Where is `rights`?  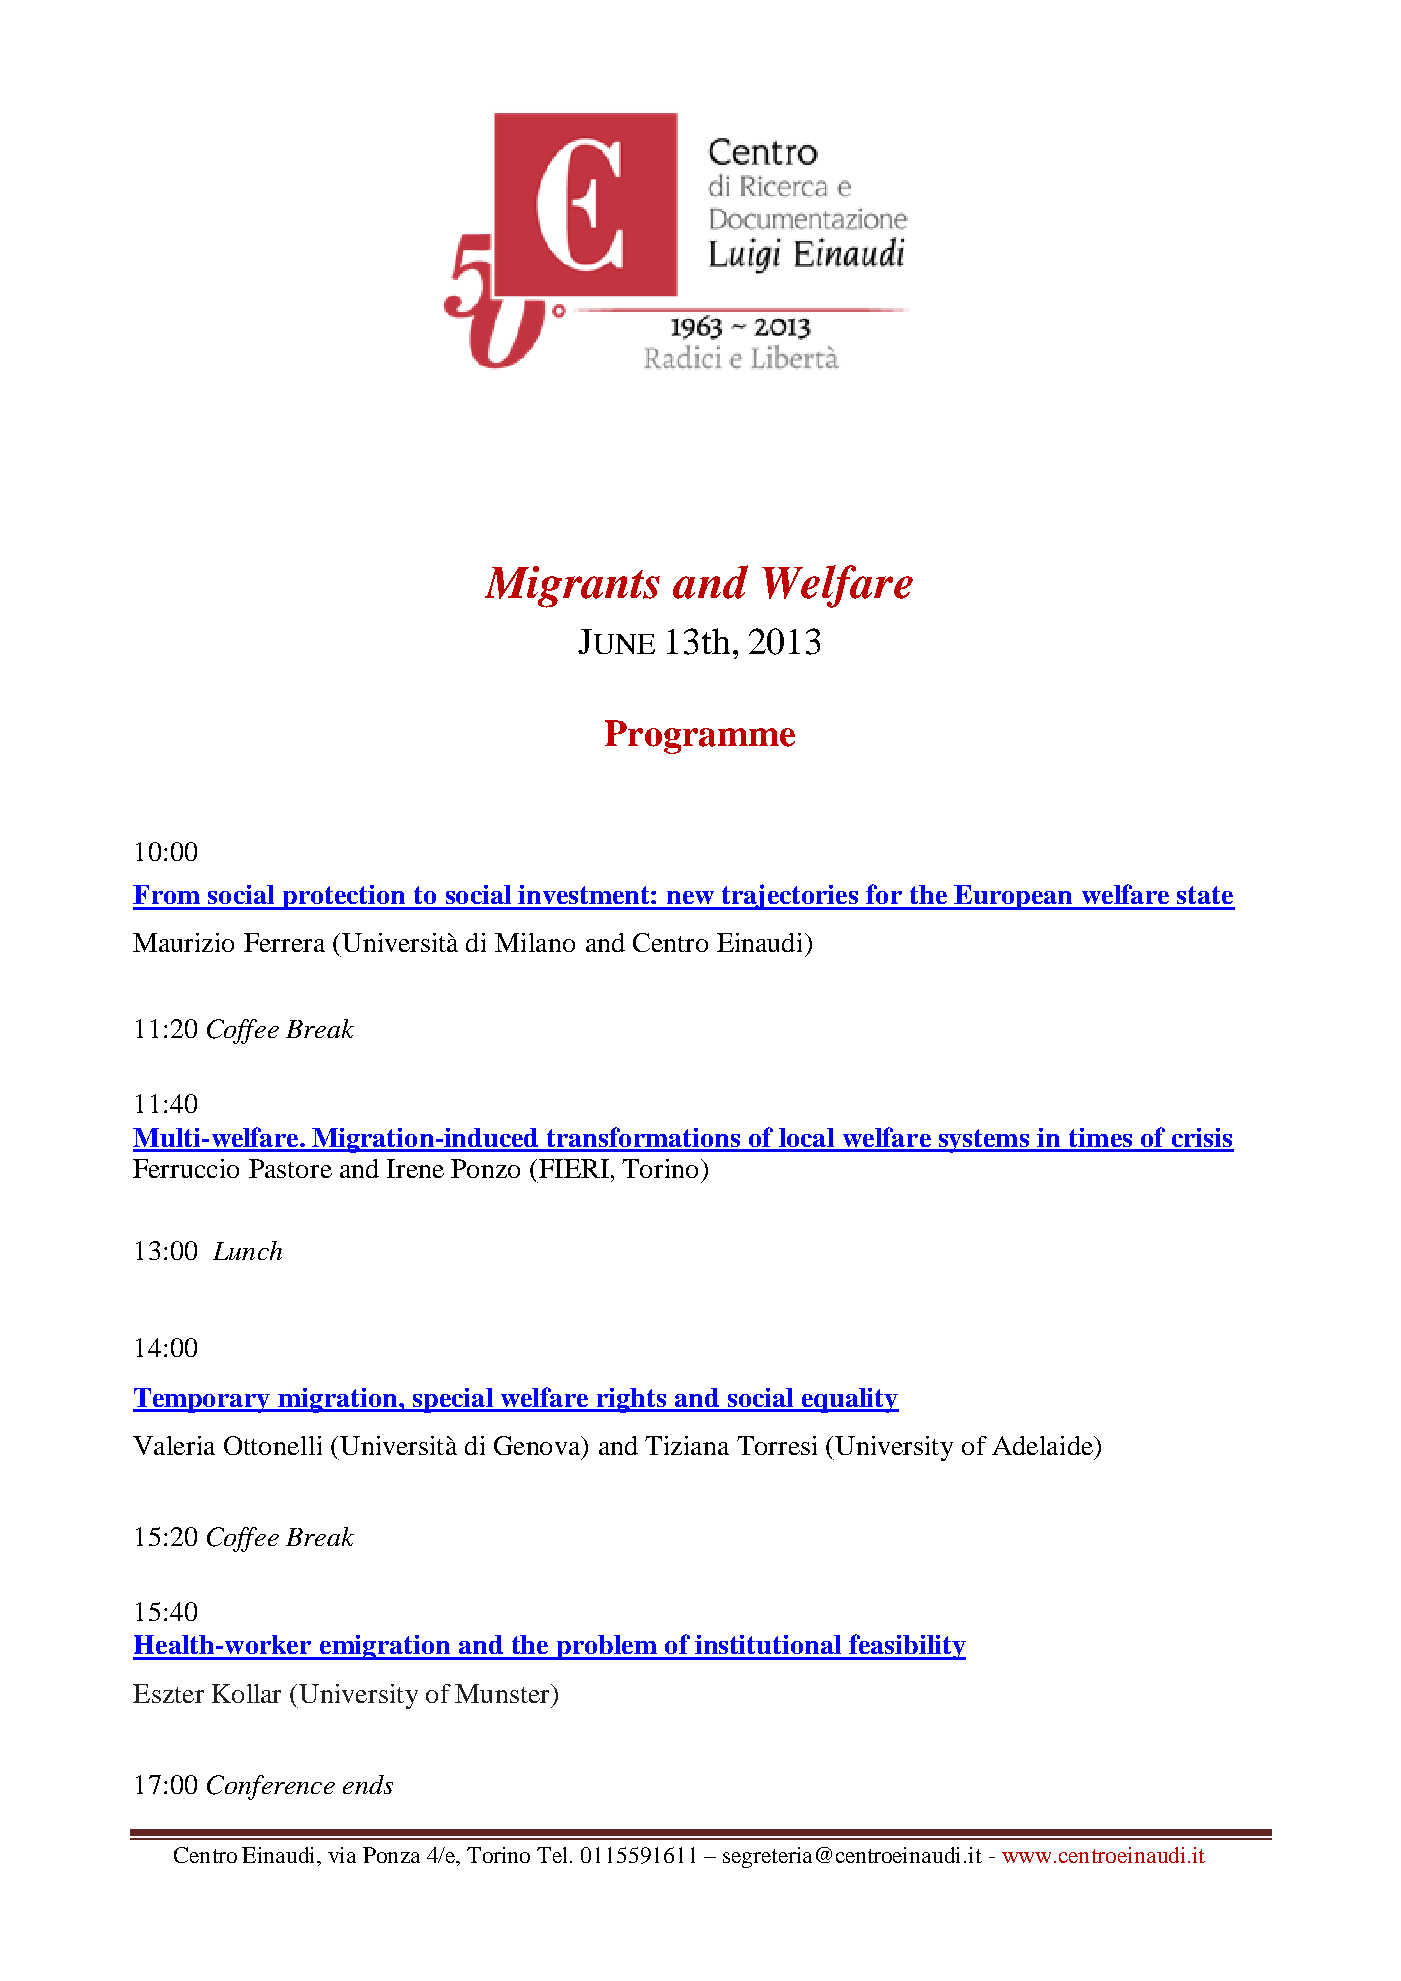 rights is located at coordinates (632, 1400).
